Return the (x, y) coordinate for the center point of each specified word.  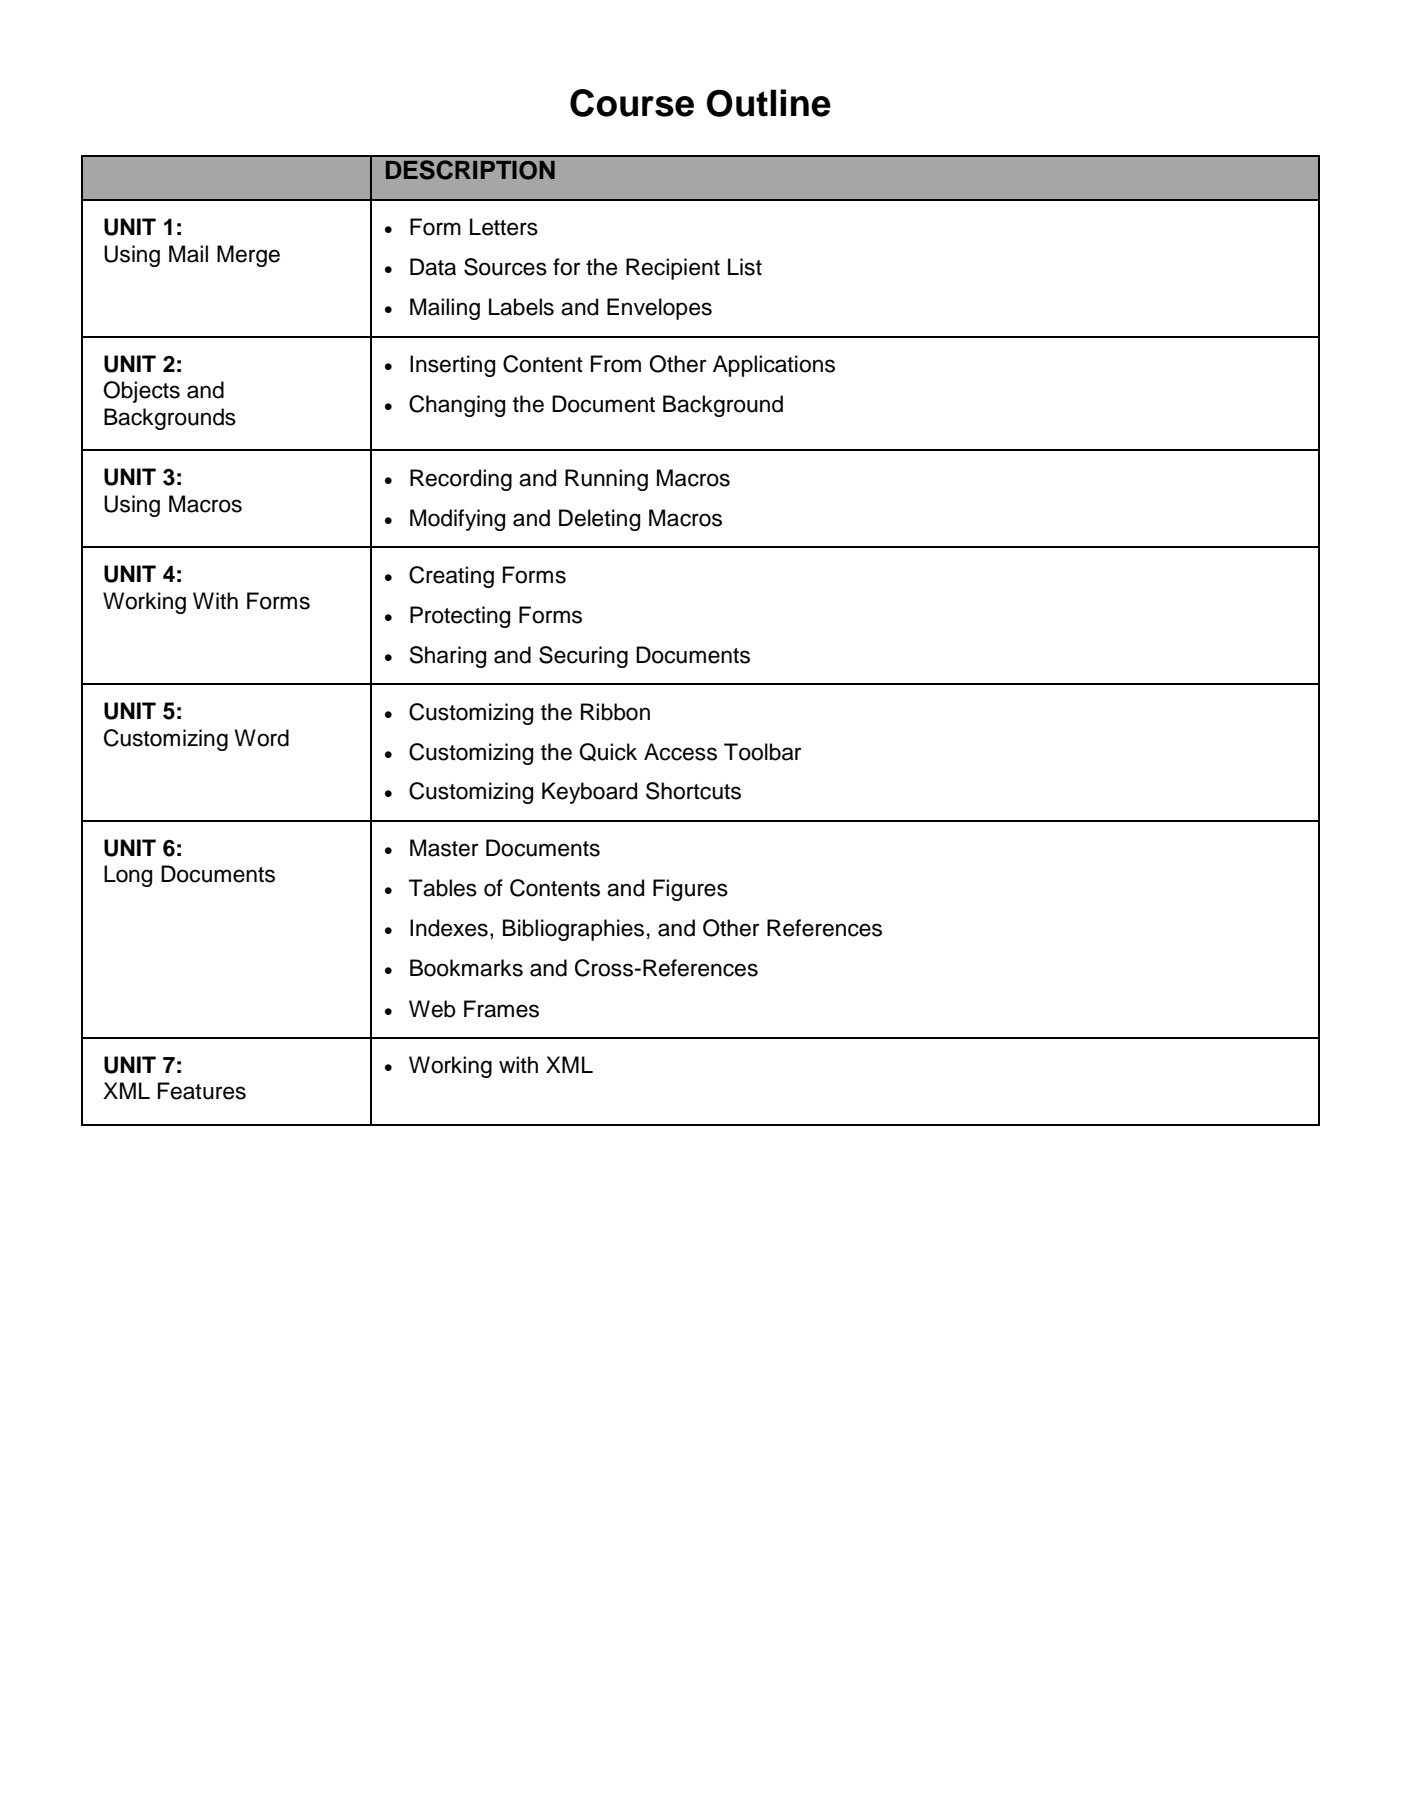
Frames (501, 1009)
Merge (248, 256)
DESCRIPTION (470, 170)
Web (432, 1009)
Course (632, 103)
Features (202, 1091)
